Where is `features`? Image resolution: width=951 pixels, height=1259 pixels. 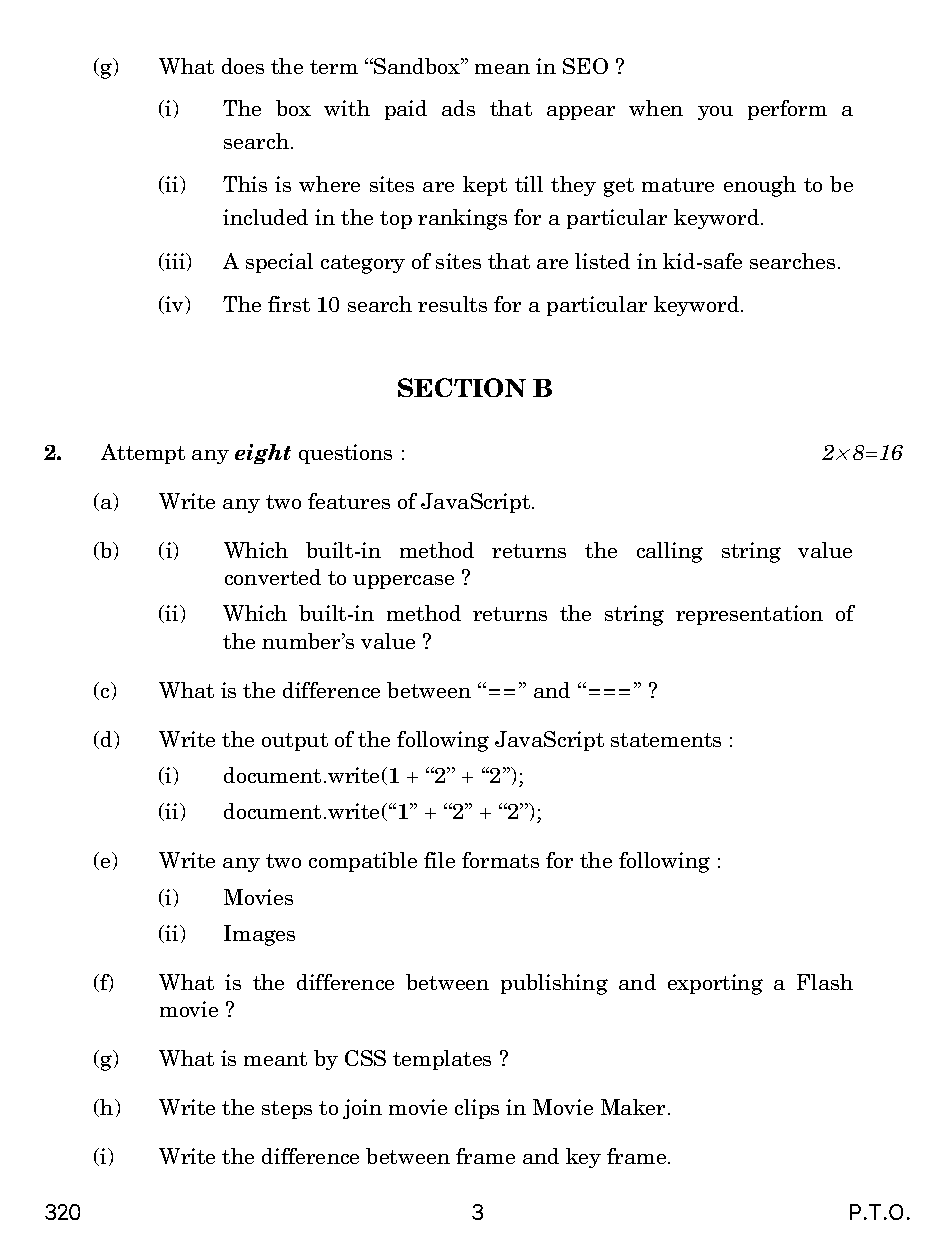
features is located at coordinates (349, 501).
